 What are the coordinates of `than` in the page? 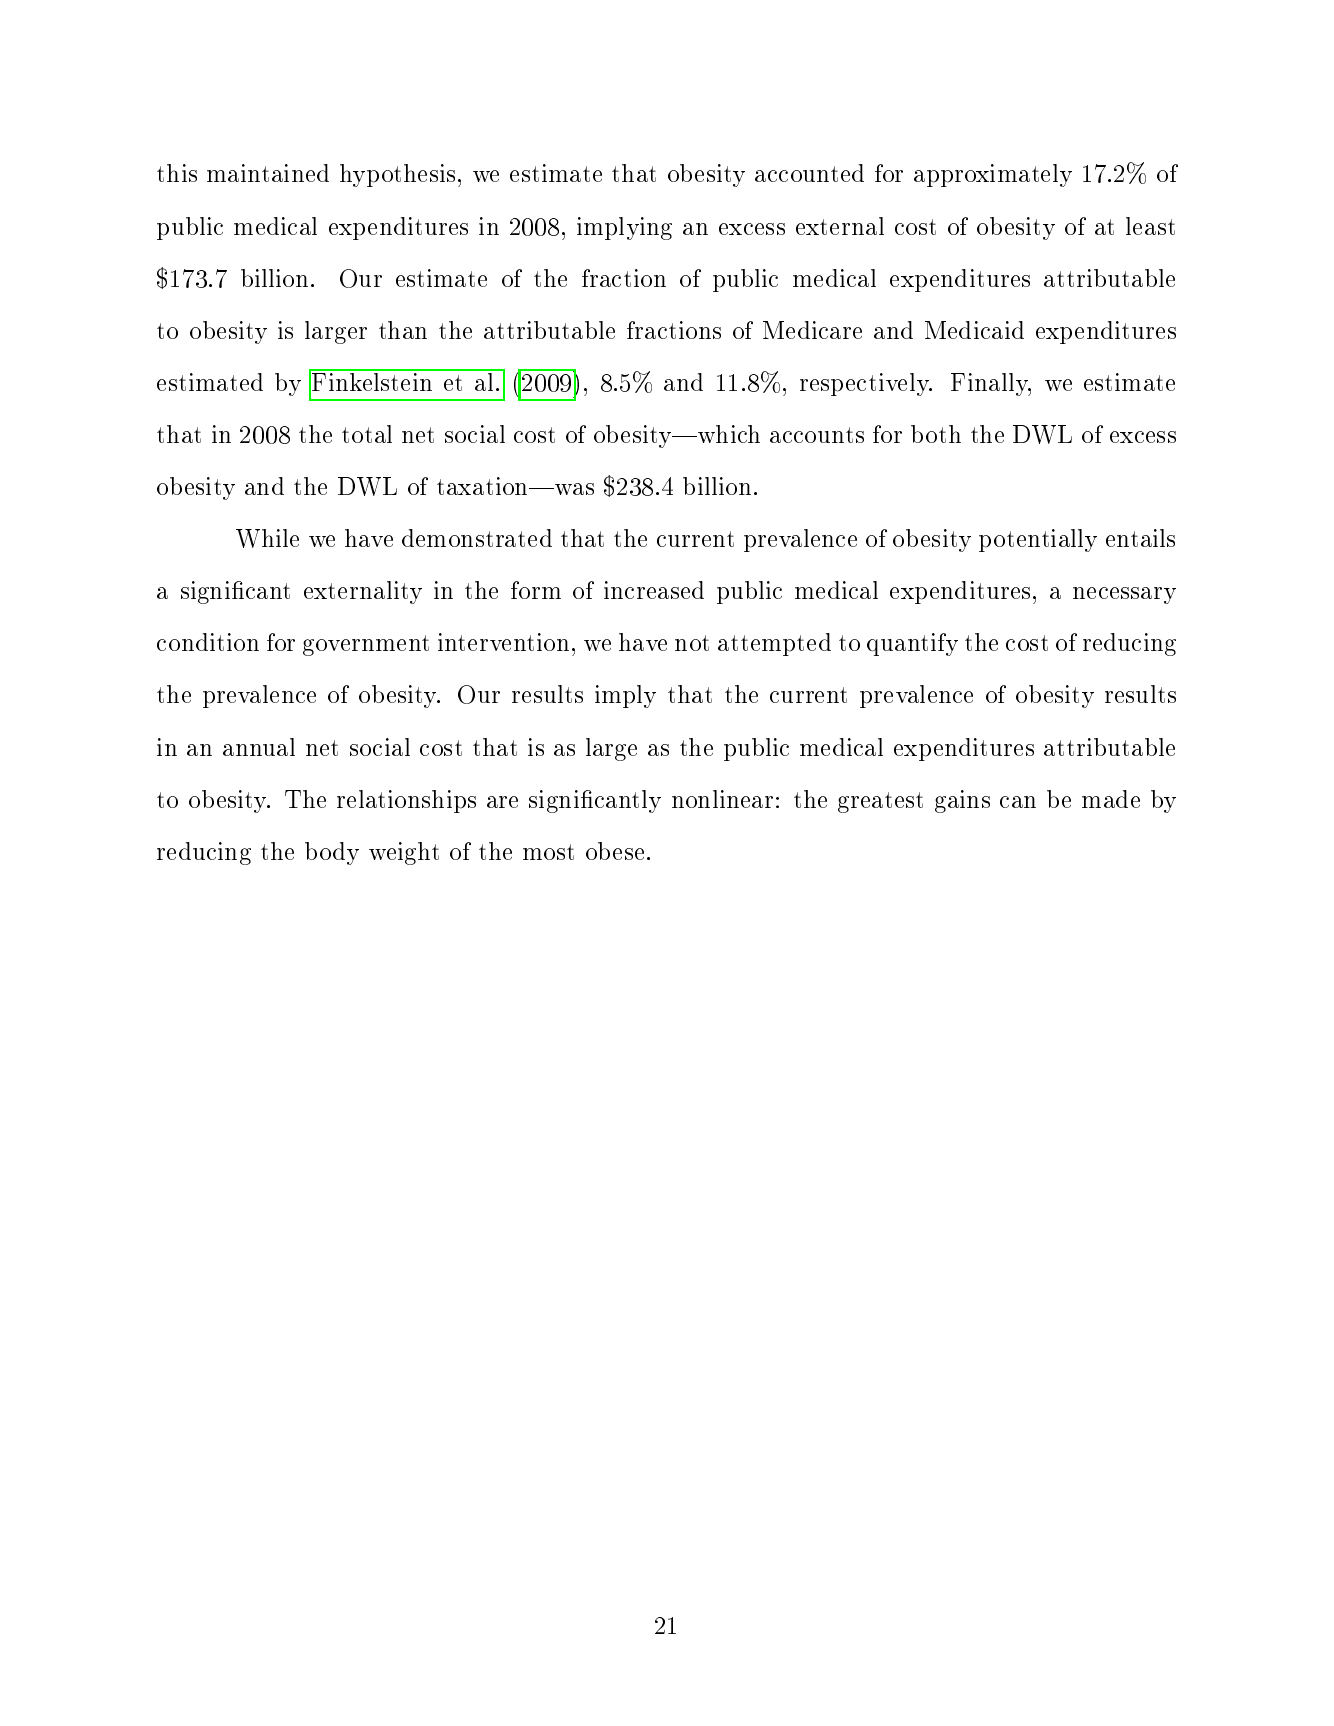 It's located at (403, 330).
